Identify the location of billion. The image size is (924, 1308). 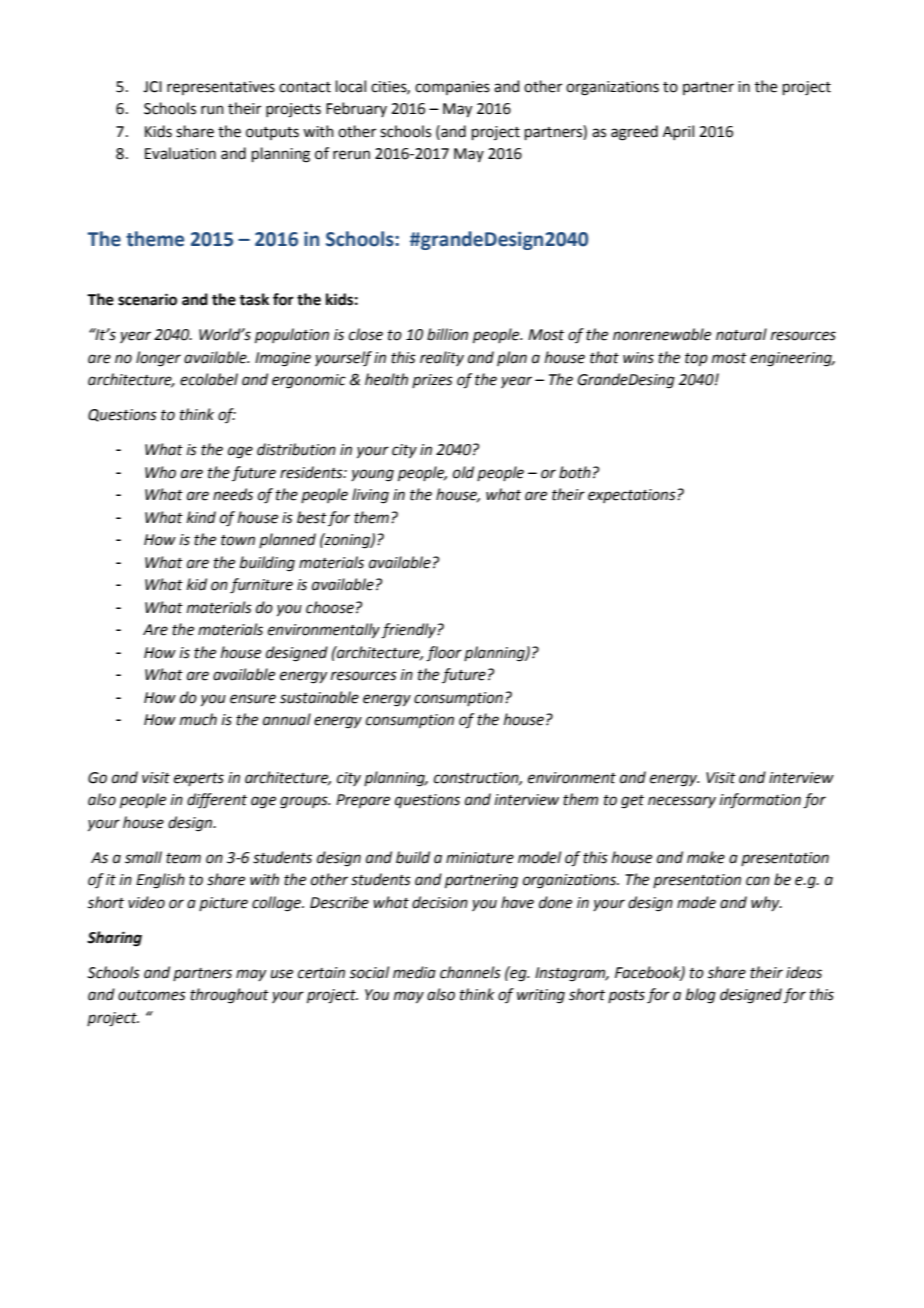
(447, 334).
